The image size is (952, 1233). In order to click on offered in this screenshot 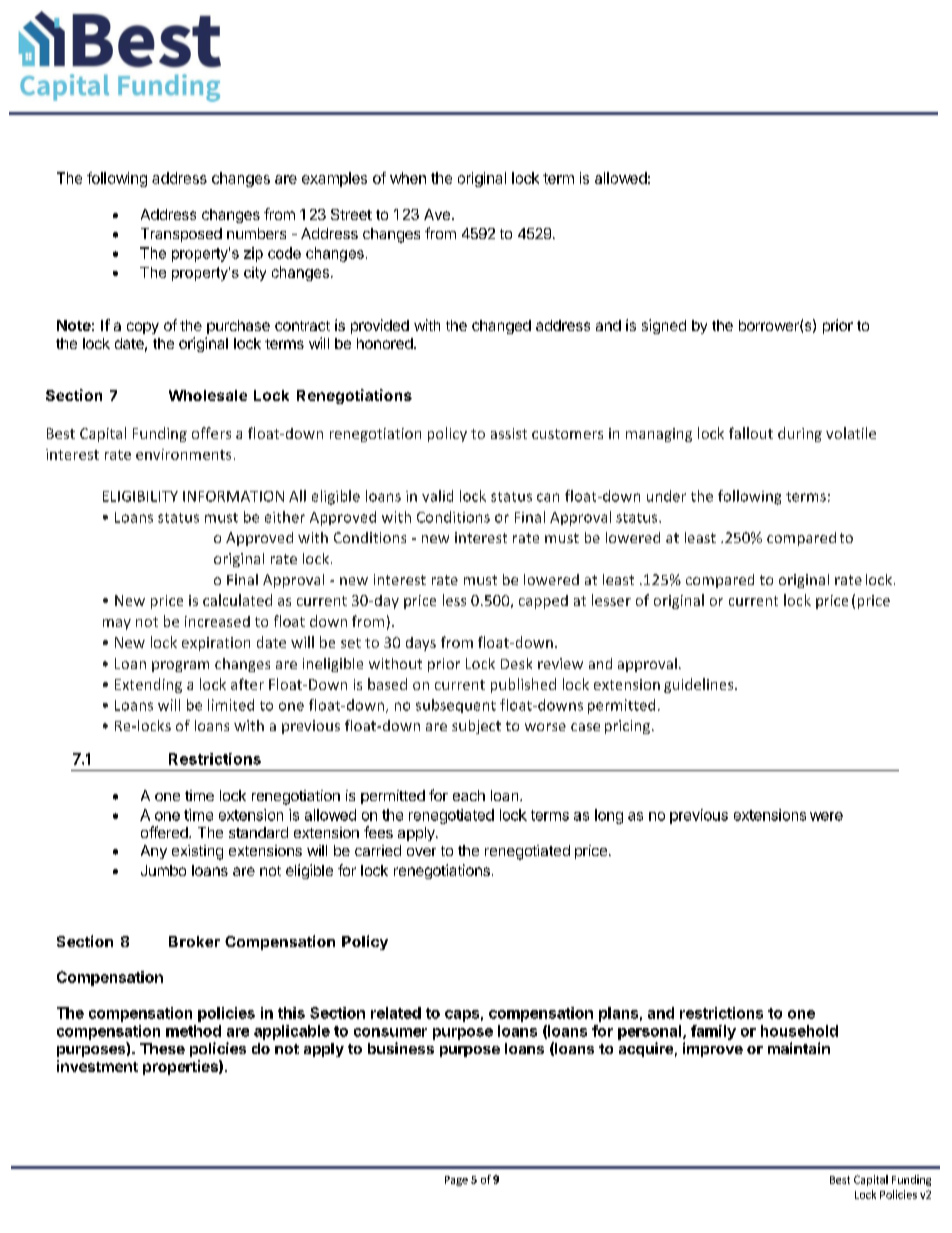, I will do `click(165, 832)`.
